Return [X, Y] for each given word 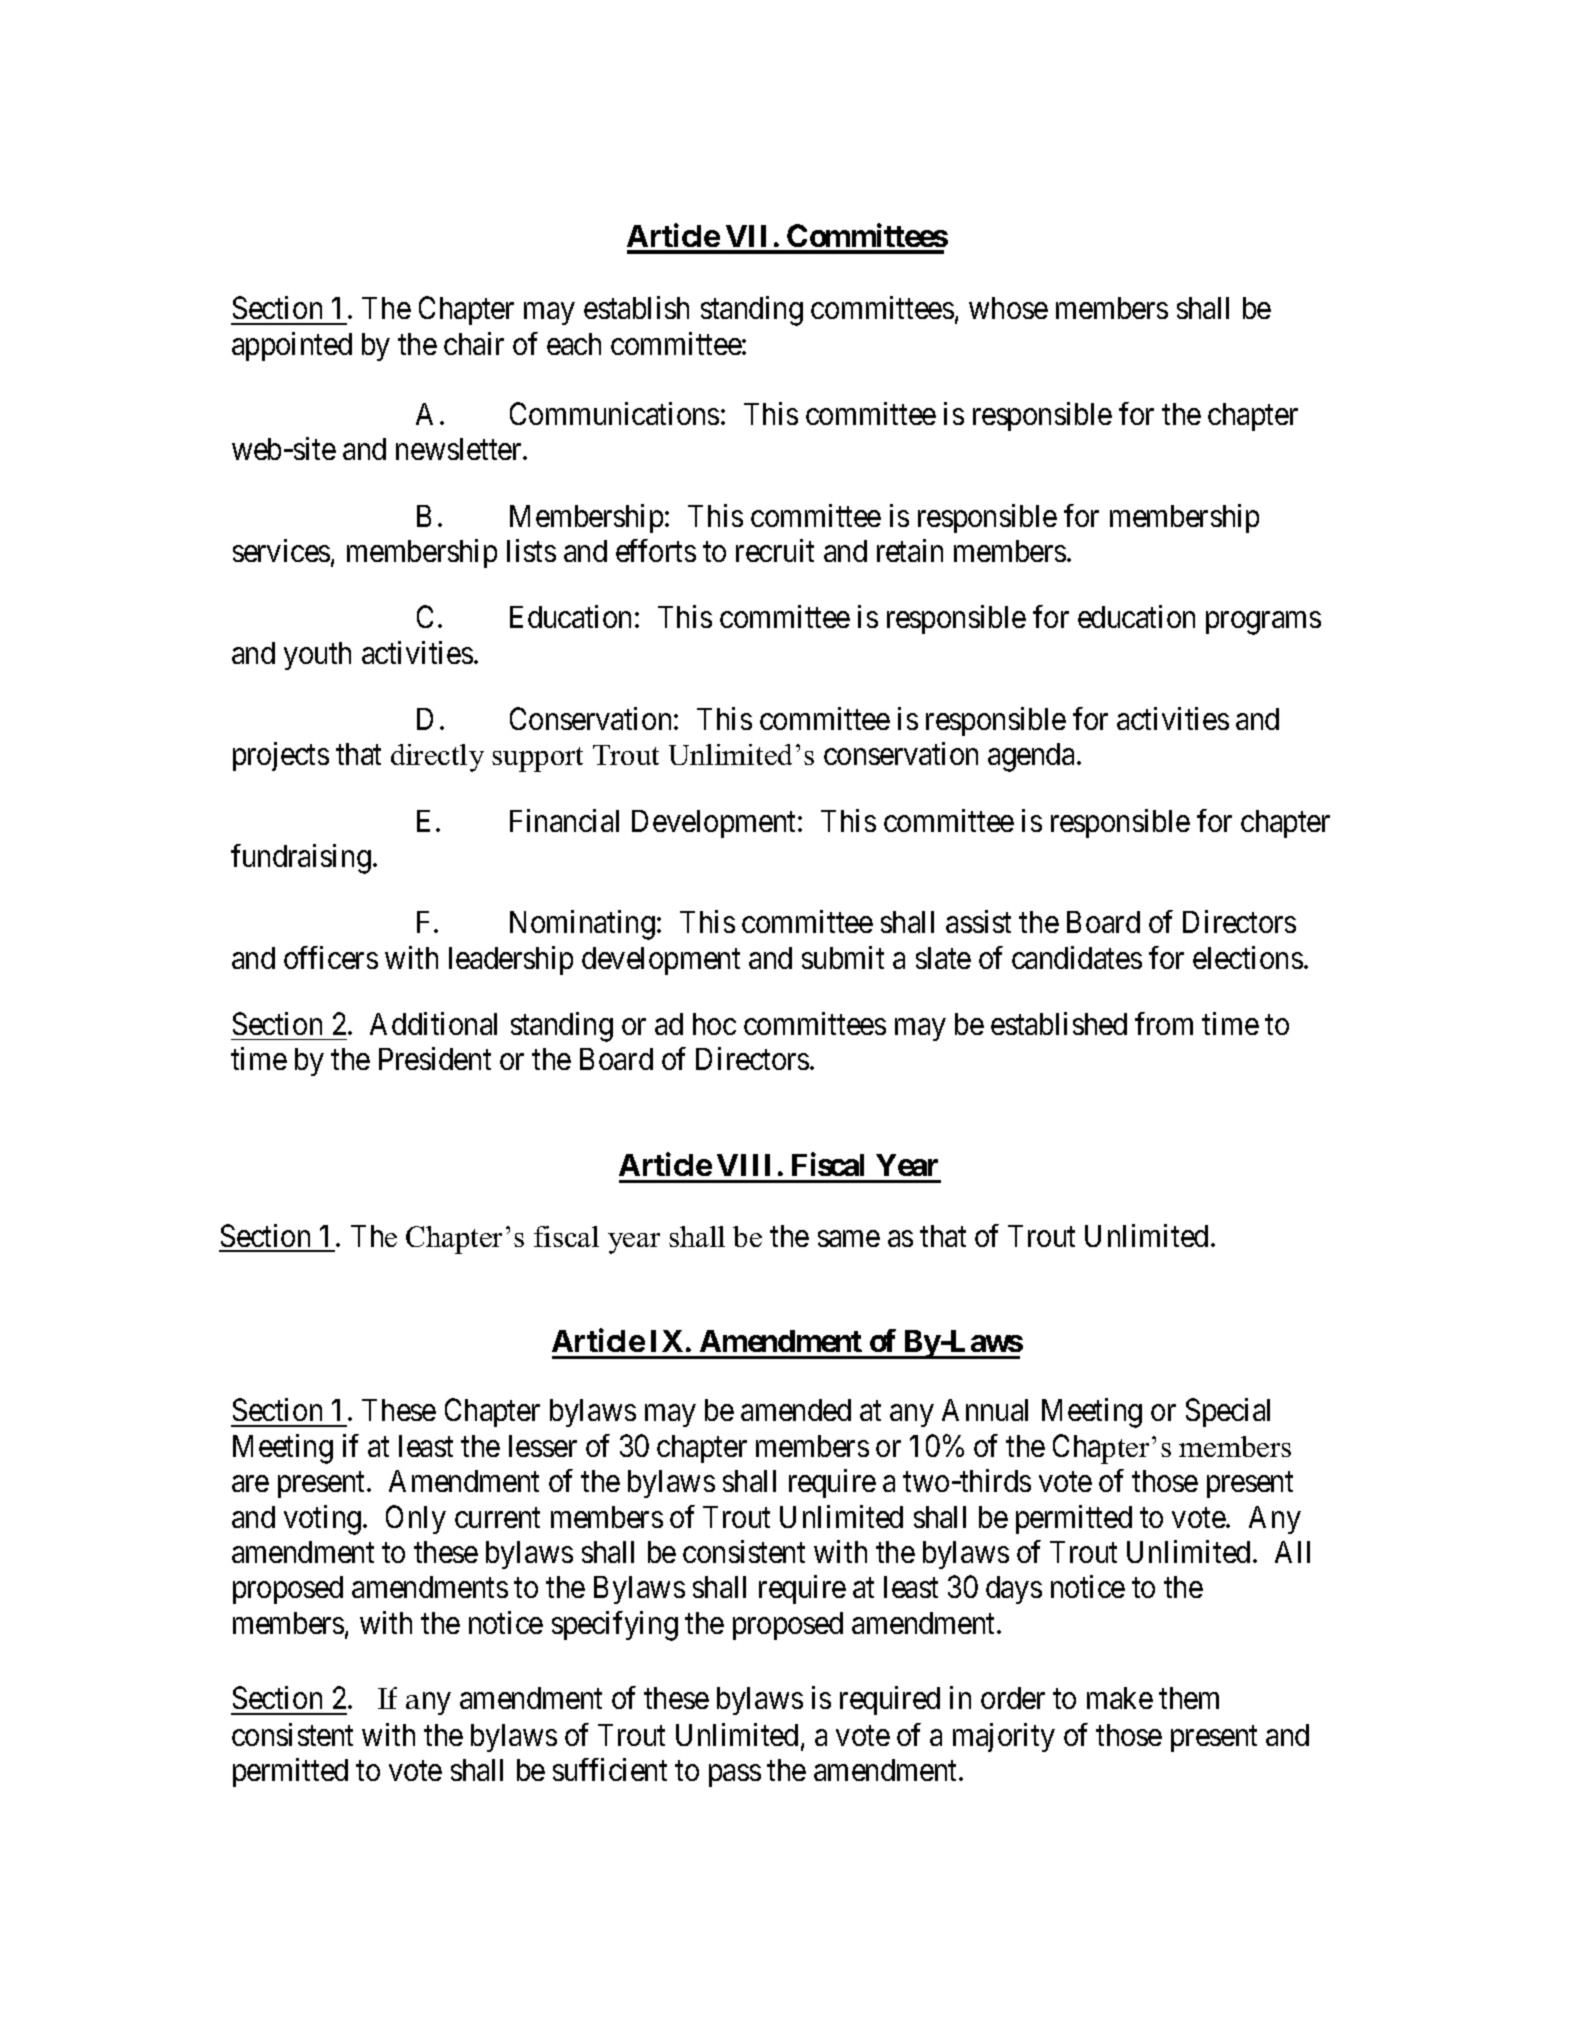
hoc [714, 1024]
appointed [292, 346]
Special [1228, 1412]
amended [796, 1410]
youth [317, 656]
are [250, 1484]
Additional [433, 1023]
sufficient [610, 1769]
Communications [614, 413]
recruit [775, 550]
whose [1008, 308]
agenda [1033, 757]
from [1164, 1023]
